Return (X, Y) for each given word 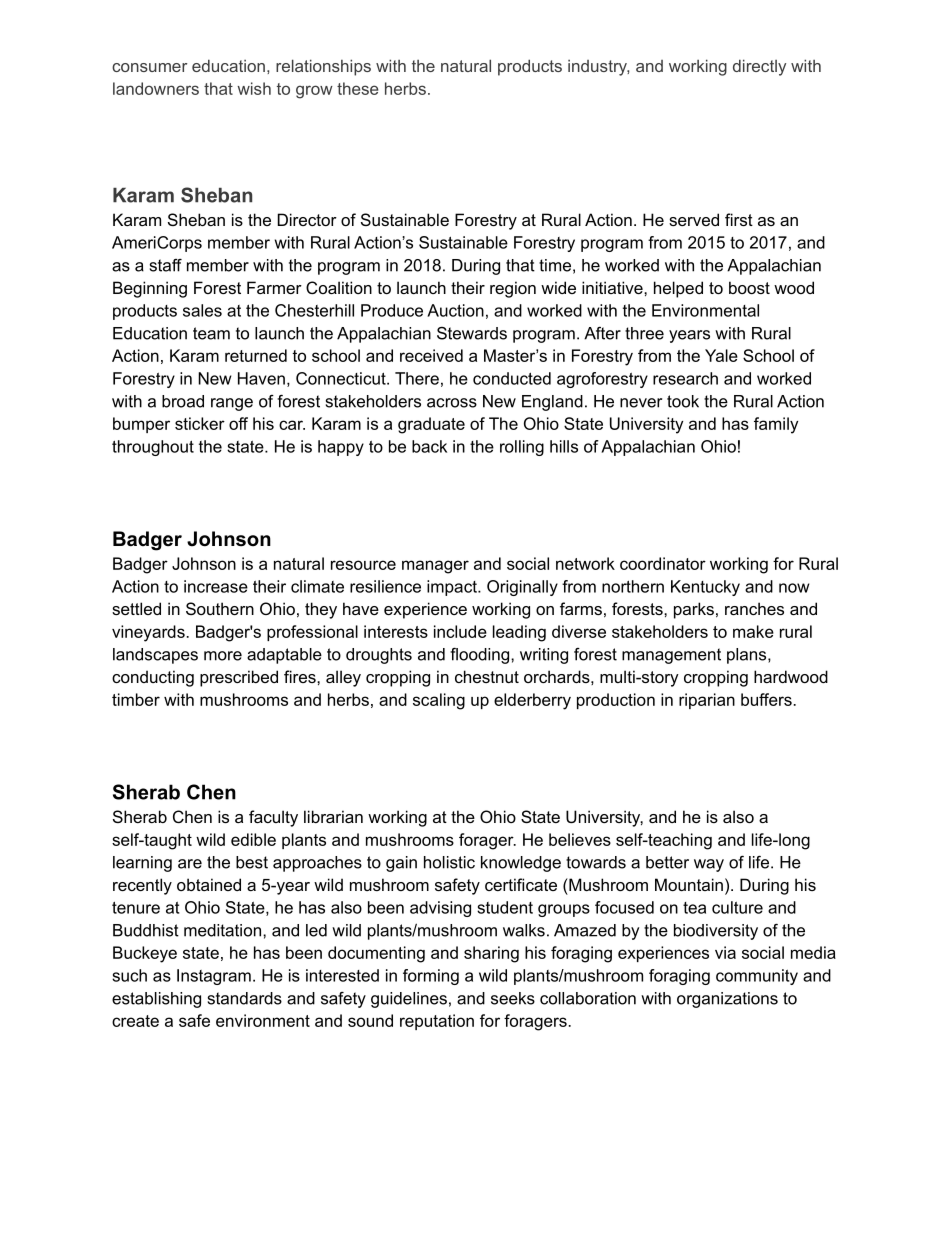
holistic (449, 862)
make (753, 631)
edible (253, 839)
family (776, 425)
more (223, 656)
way (709, 865)
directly (759, 67)
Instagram (214, 977)
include (460, 631)
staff (166, 265)
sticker (200, 423)
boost (749, 287)
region (513, 289)
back (429, 446)
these (358, 88)
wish (254, 88)
